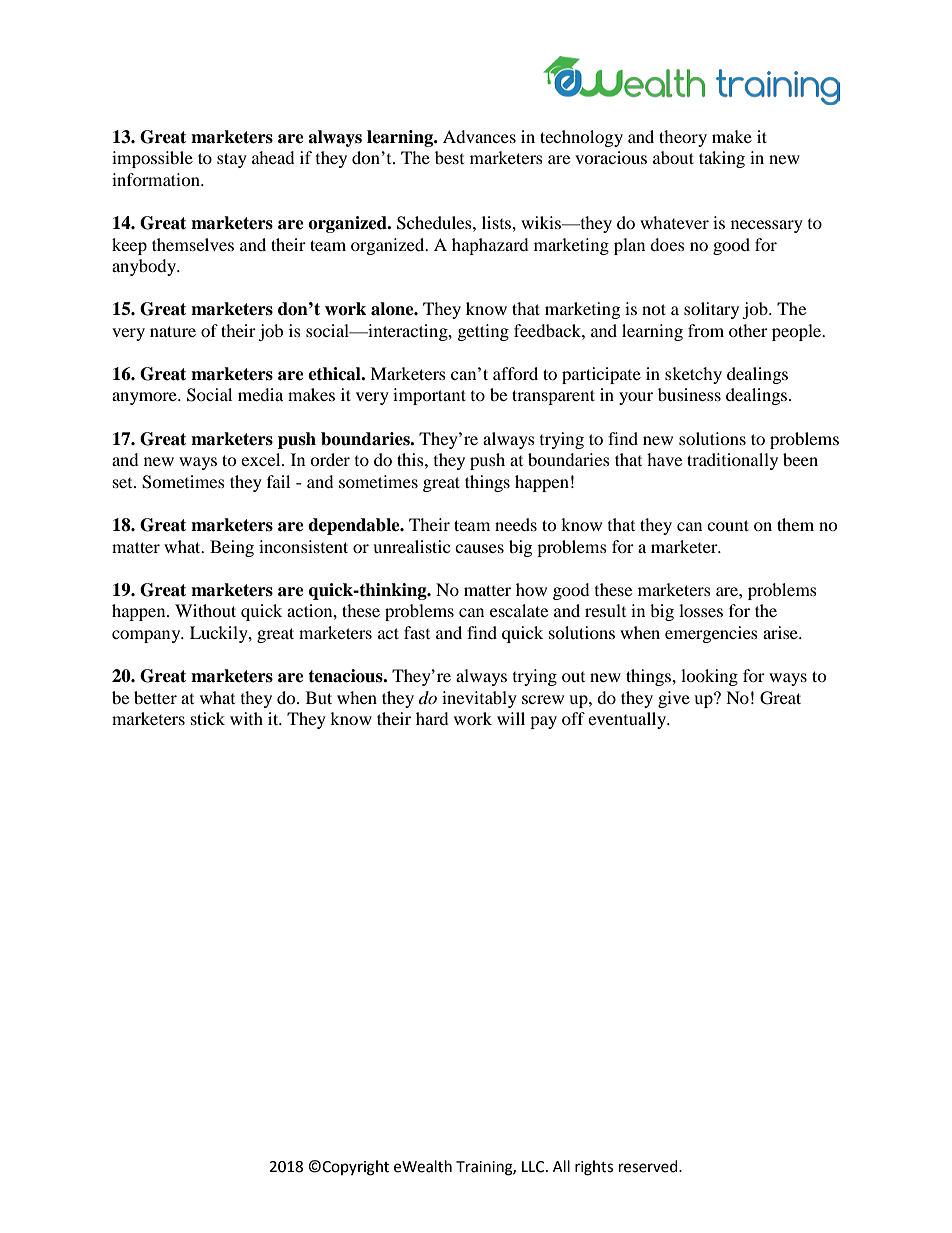 The image size is (952, 1233). What do you see at coordinates (711, 634) in the document?
I see `emergencies` at bounding box center [711, 634].
